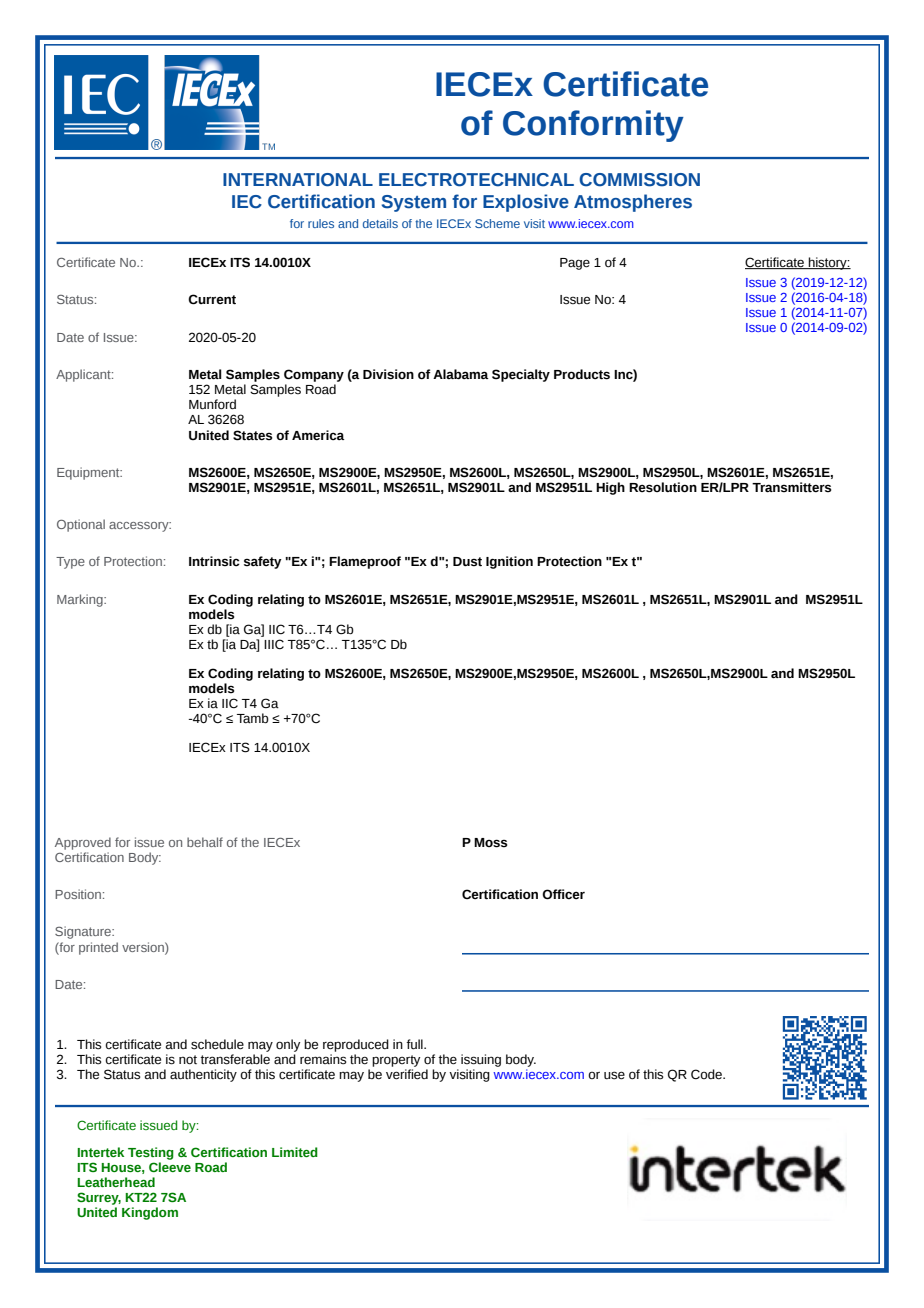 This page has width=924, height=1308. What do you see at coordinates (707, 1074) in the page?
I see `Code` at bounding box center [707, 1074].
